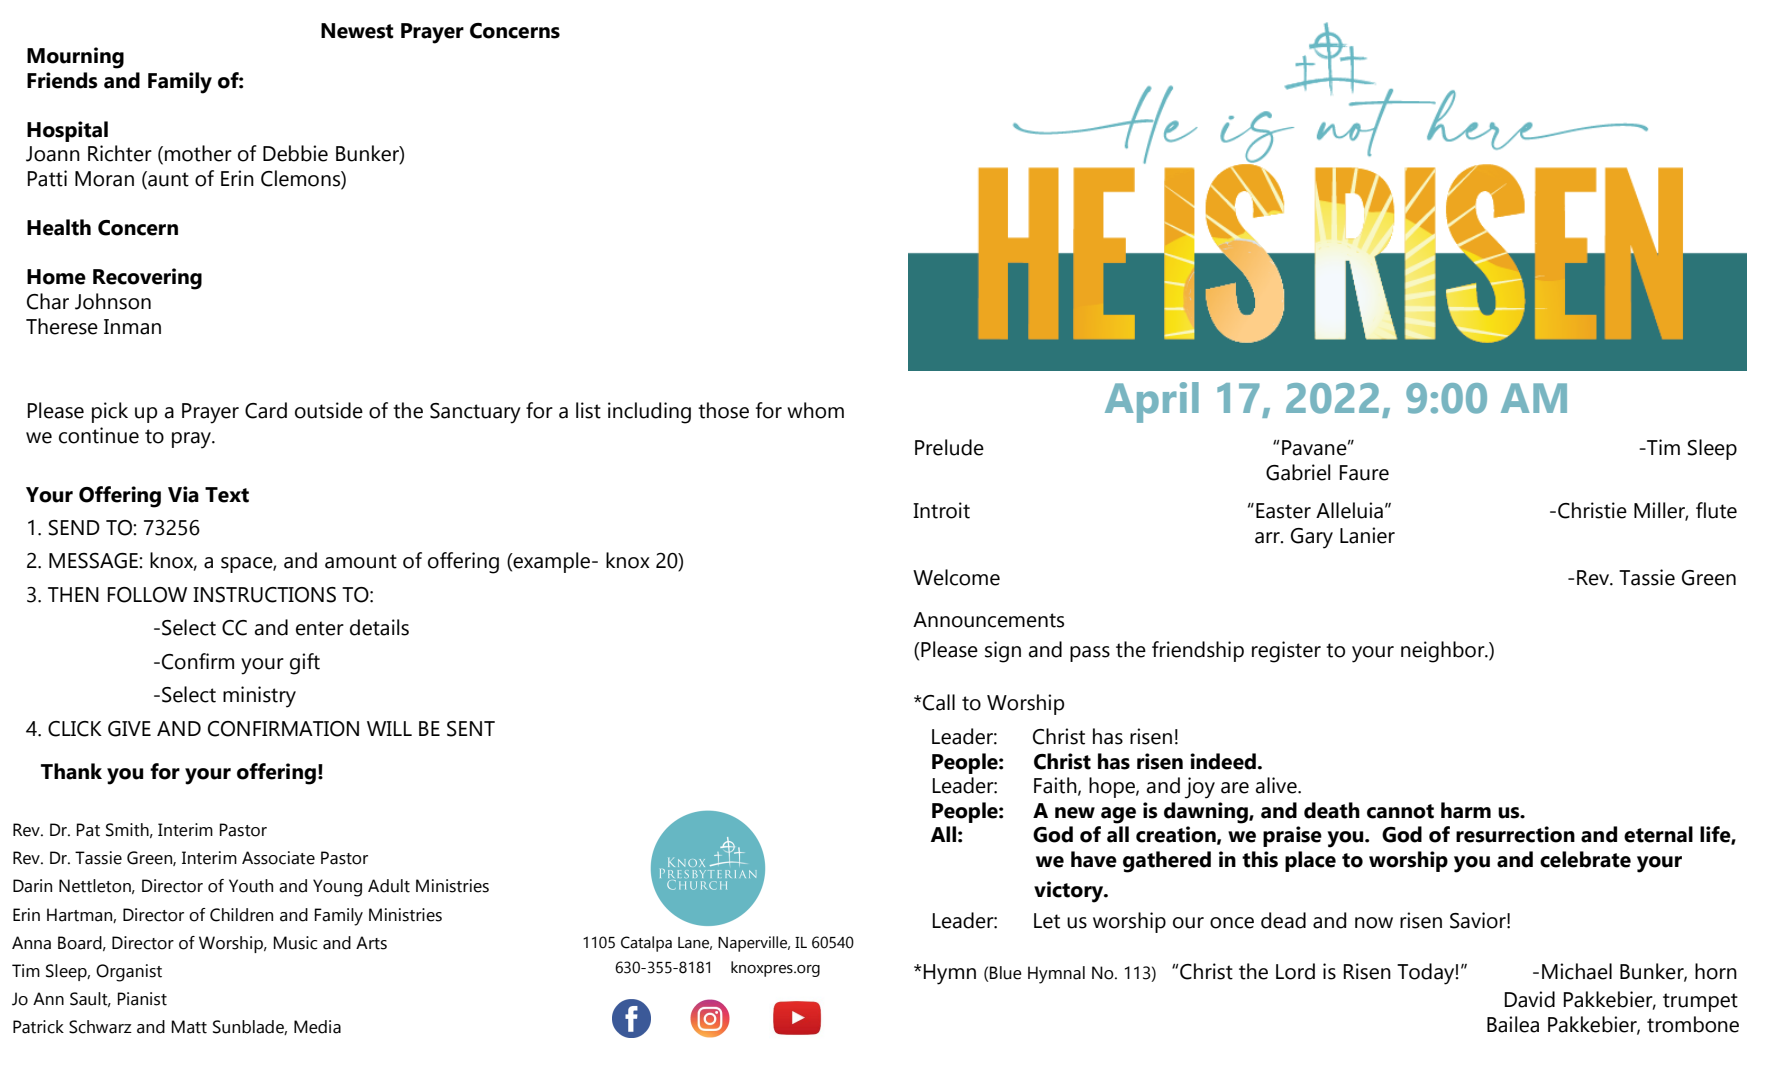  What do you see at coordinates (266, 410) in the screenshot?
I see `Card` at bounding box center [266, 410].
